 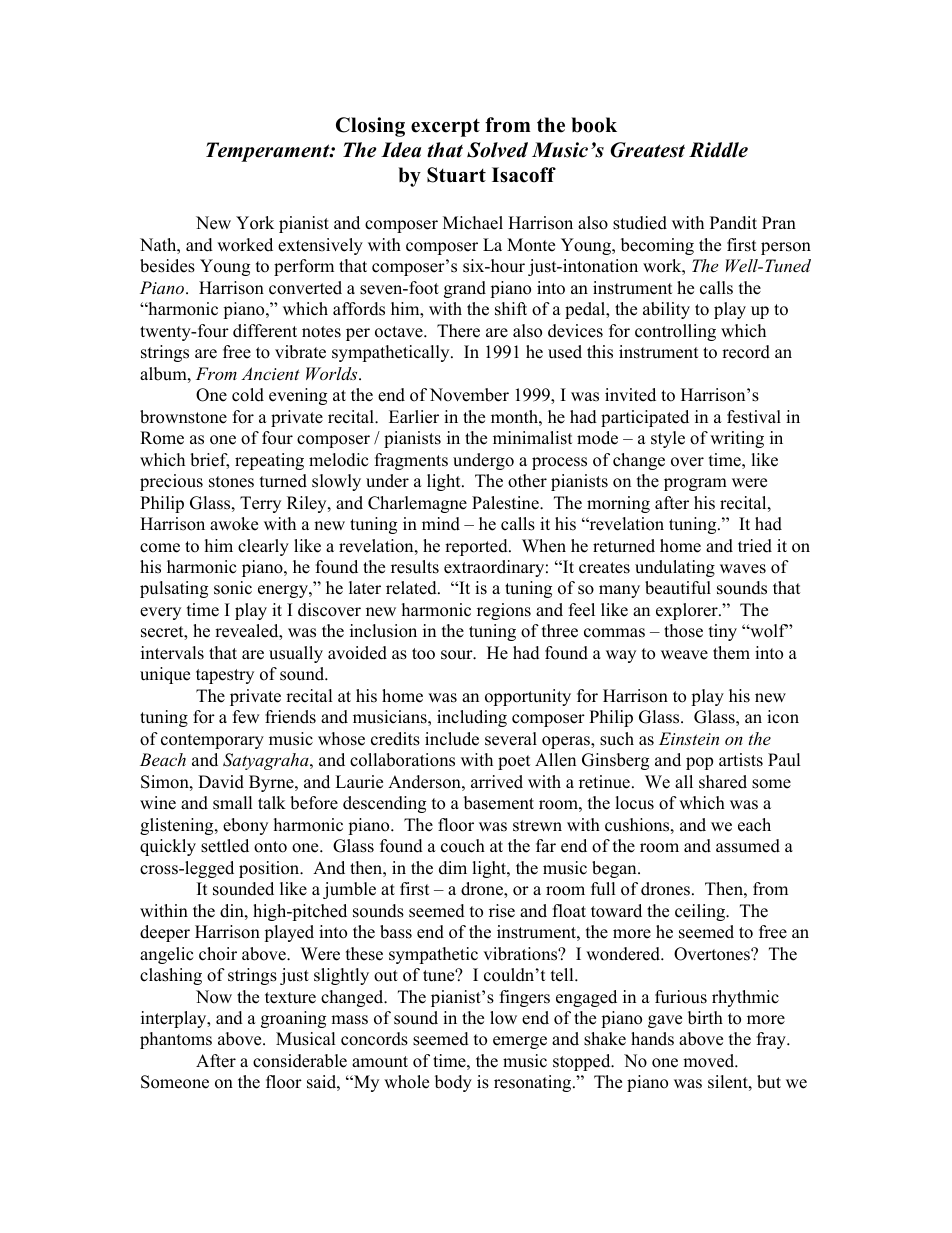 I want to click on sonic, so click(x=233, y=588).
